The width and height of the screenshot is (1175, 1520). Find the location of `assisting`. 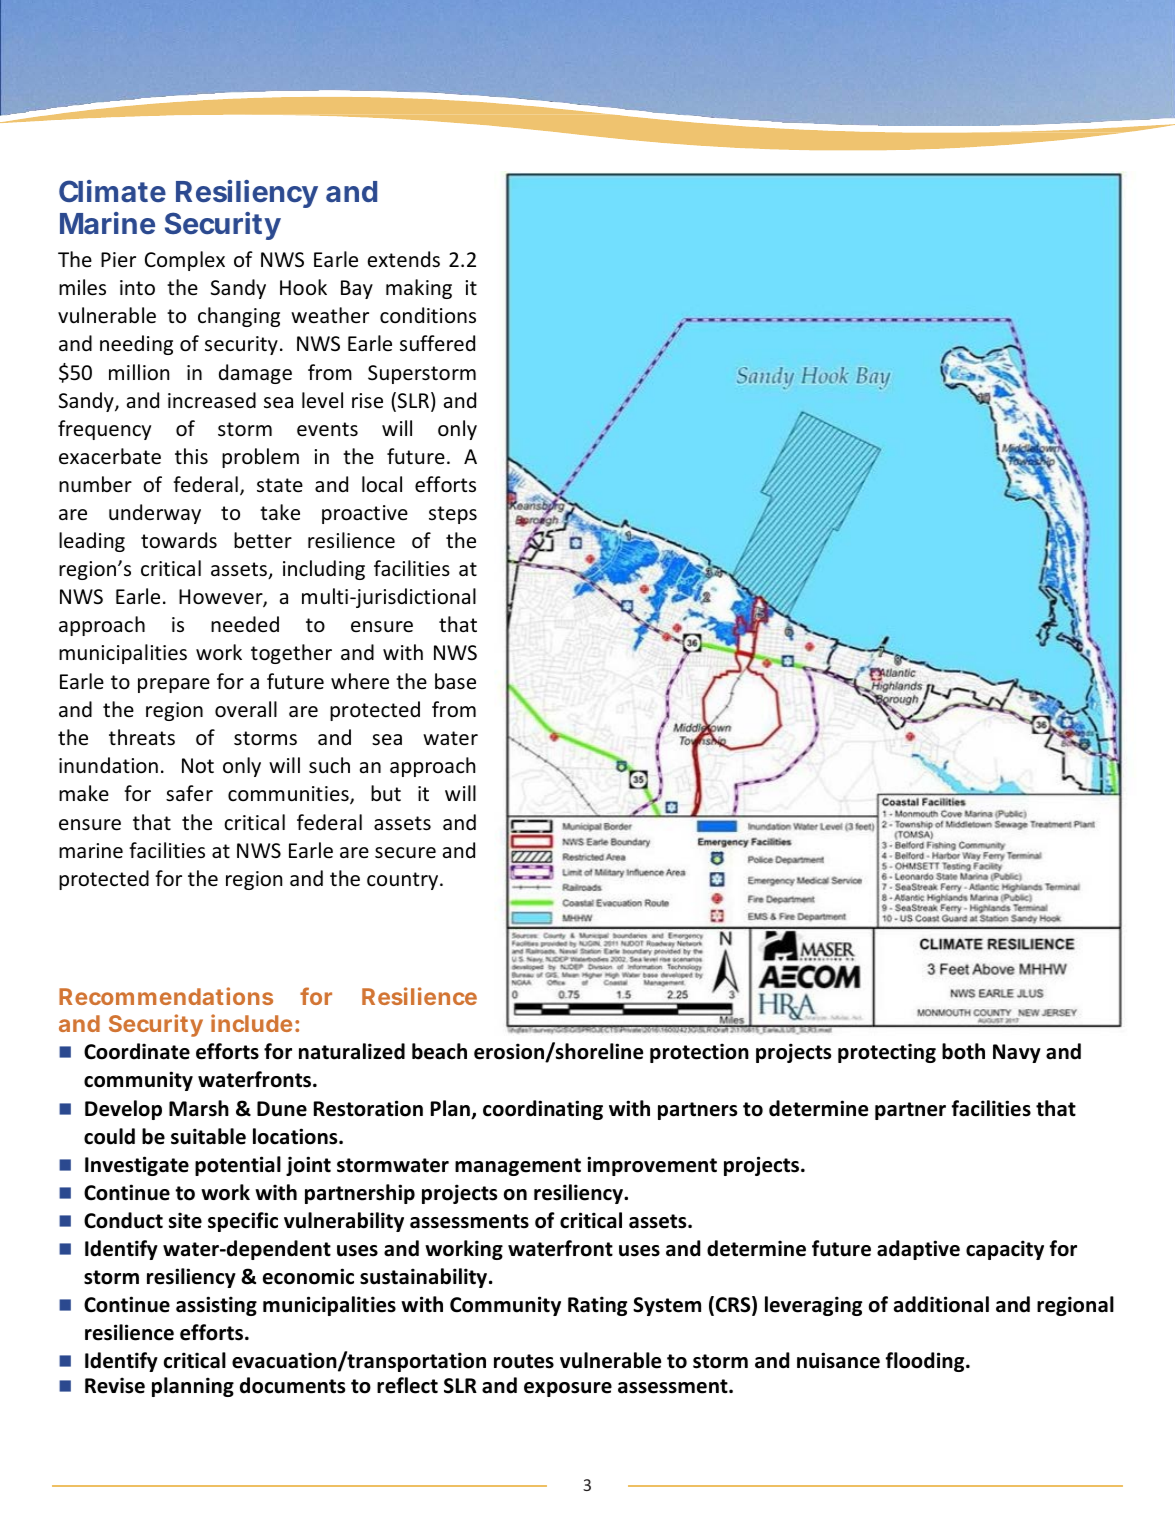

assisting is located at coordinates (216, 1306).
